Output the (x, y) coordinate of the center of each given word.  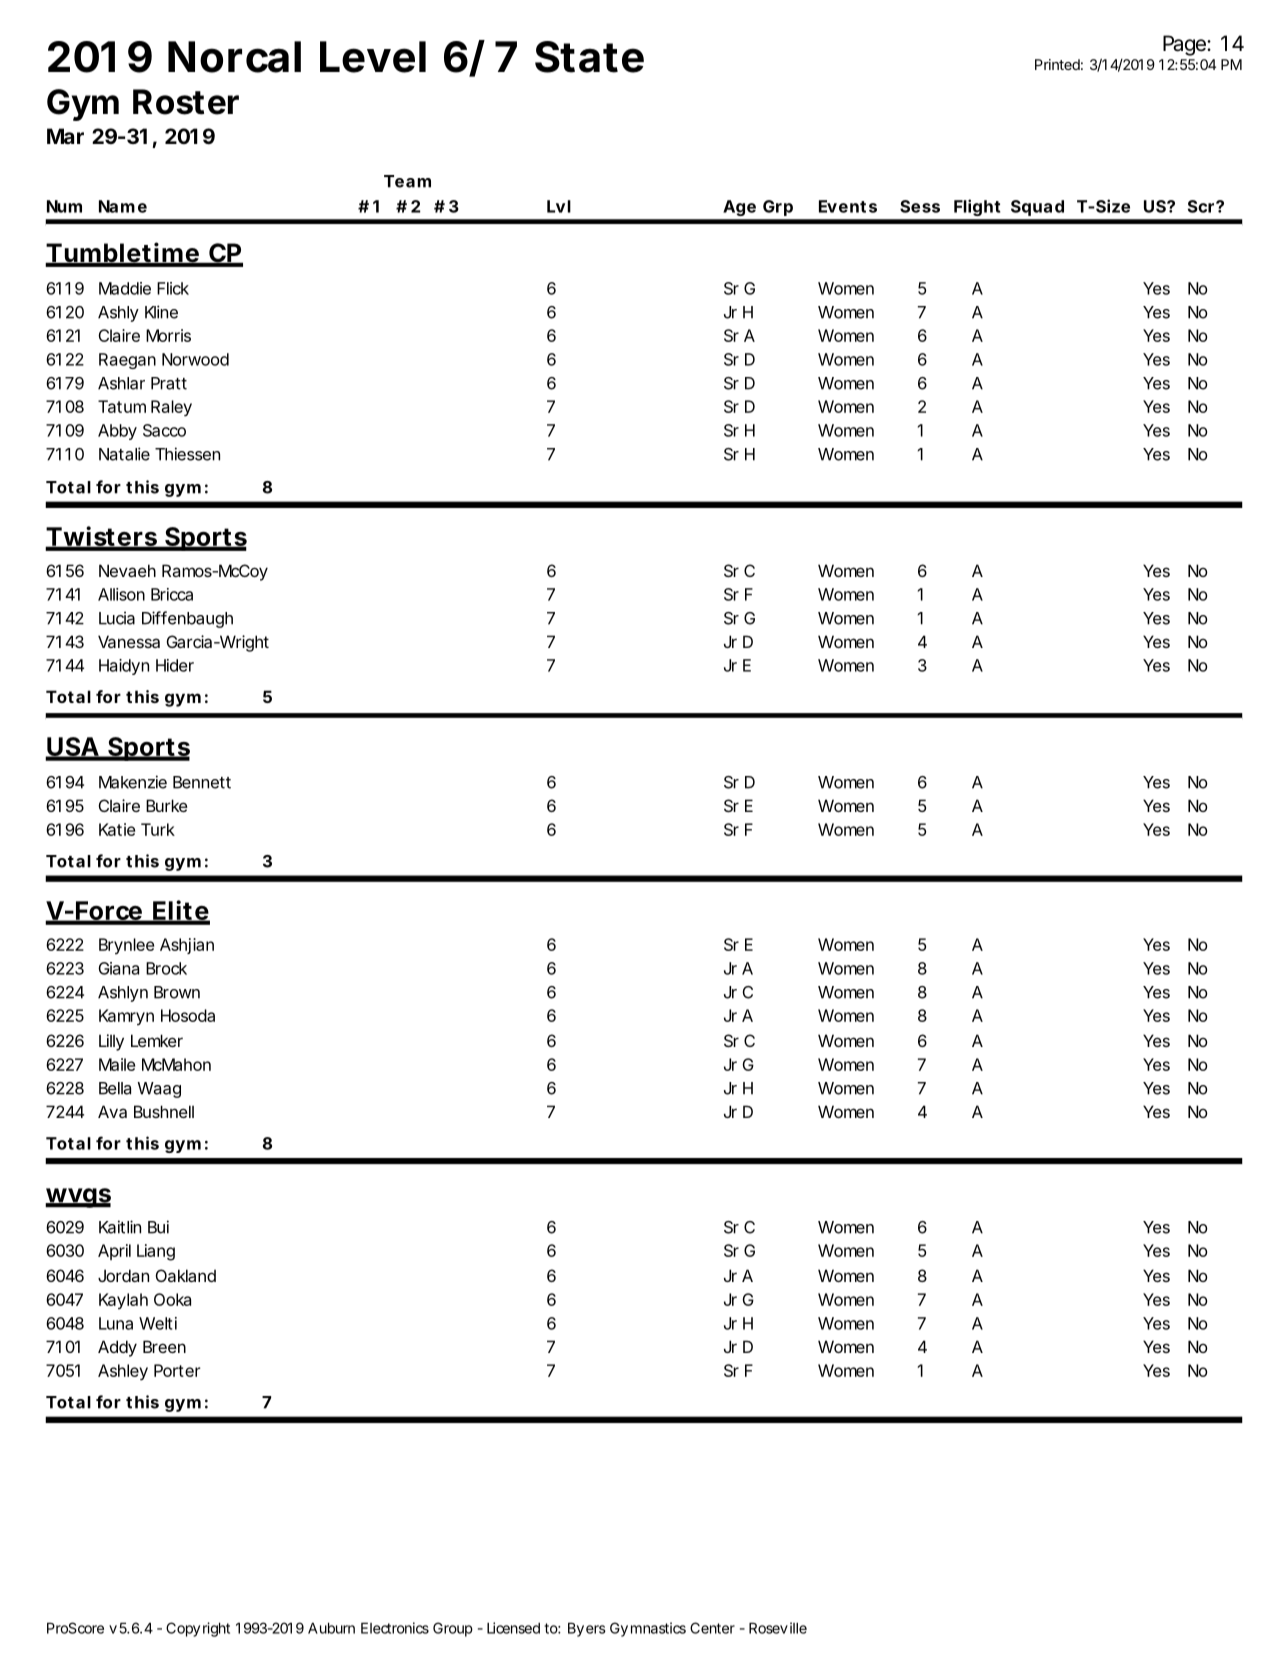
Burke (167, 805)
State (589, 57)
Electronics (395, 1628)
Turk (158, 829)
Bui (158, 1227)
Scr (1202, 206)
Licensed (513, 1628)
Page (1185, 45)
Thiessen (187, 454)
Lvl (559, 206)
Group (453, 1629)
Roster (186, 102)
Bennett (202, 782)
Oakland (186, 1275)
